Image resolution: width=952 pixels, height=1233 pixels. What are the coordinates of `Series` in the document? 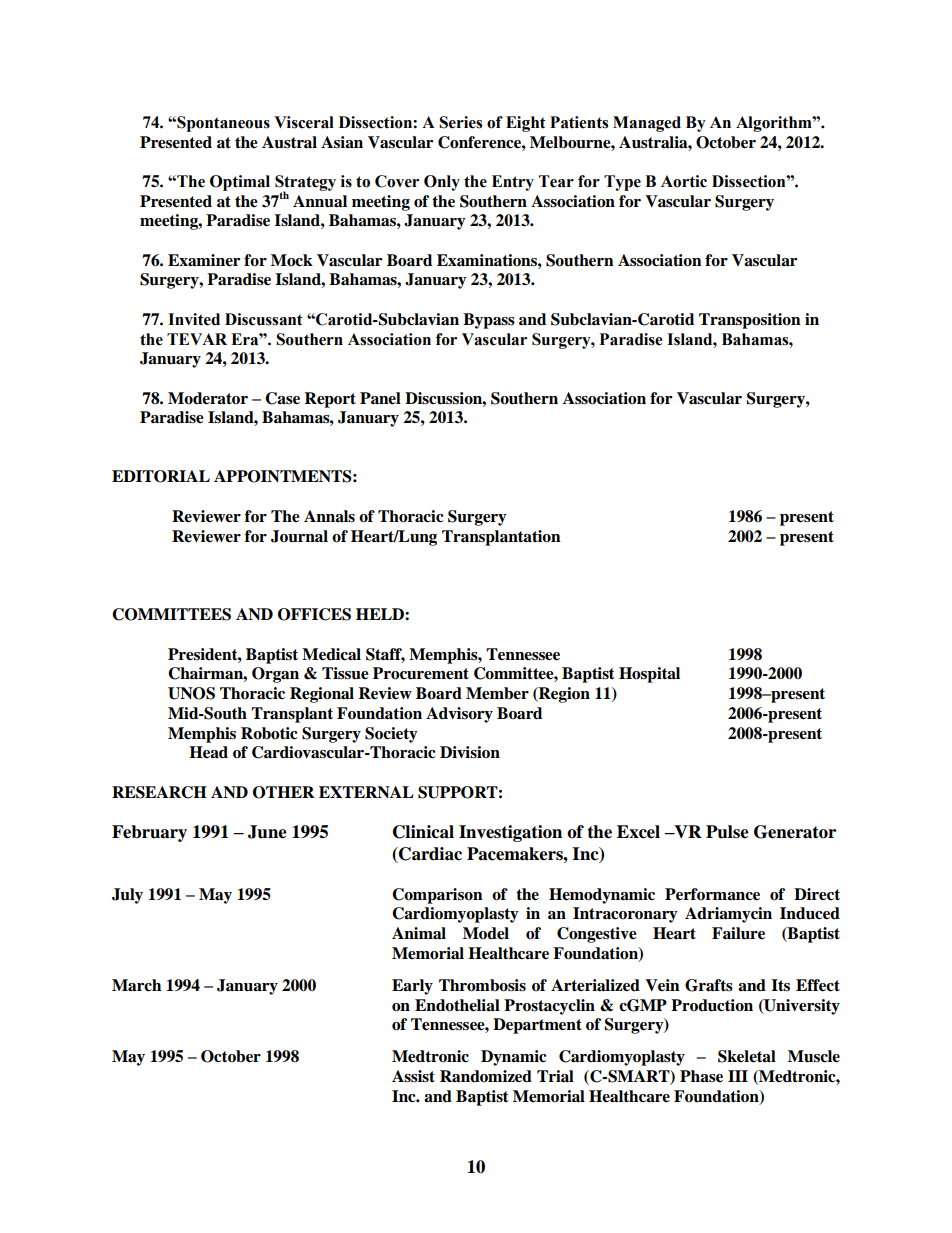 It's located at (460, 122).
